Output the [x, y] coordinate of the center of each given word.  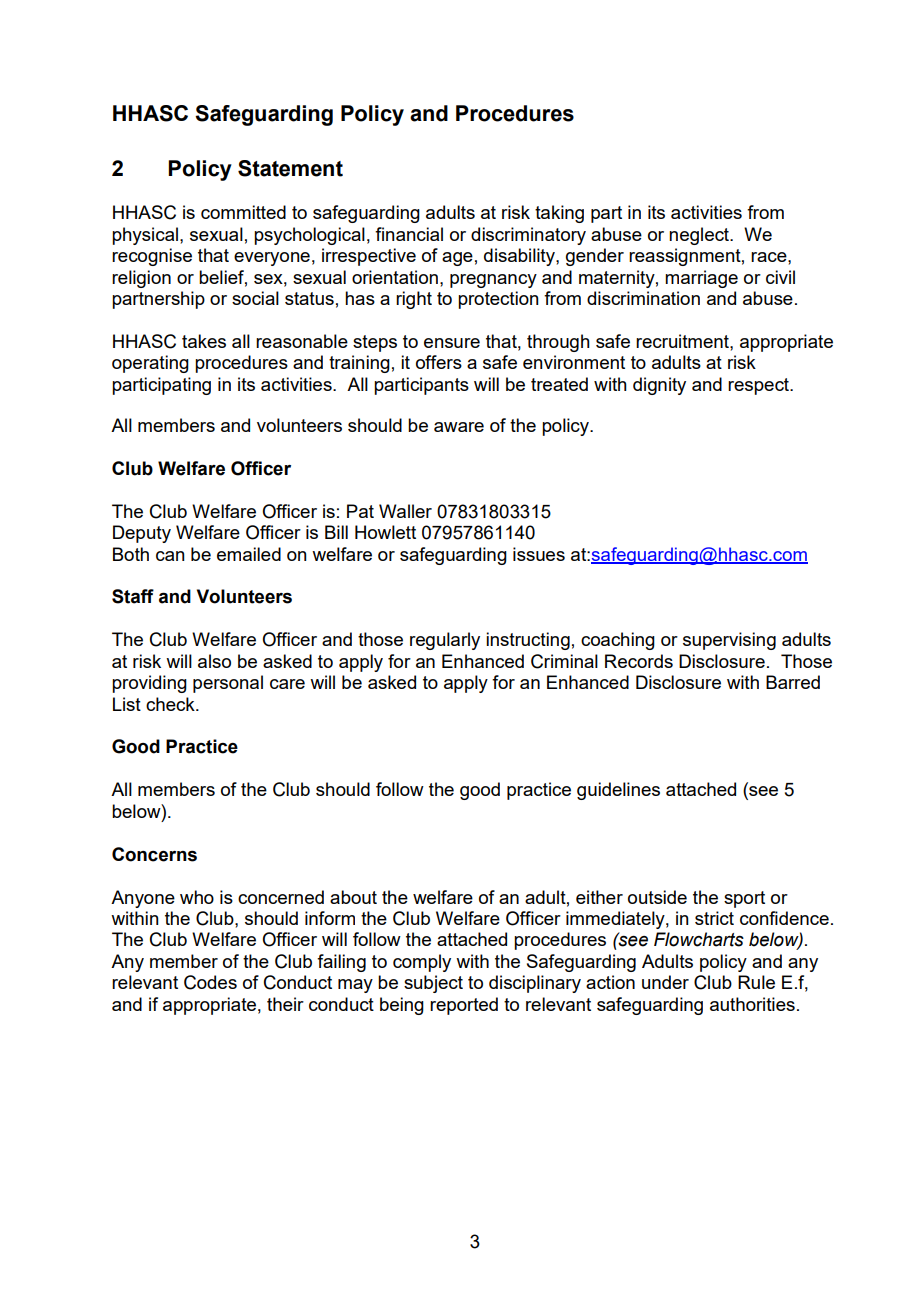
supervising [729, 641]
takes [204, 341]
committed [243, 212]
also [214, 661]
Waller [405, 511]
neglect [700, 236]
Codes [210, 982]
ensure [452, 343]
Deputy [142, 534]
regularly [445, 641]
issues [539, 554]
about [353, 897]
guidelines [618, 791]
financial [409, 234]
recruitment [683, 341]
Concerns [154, 854]
